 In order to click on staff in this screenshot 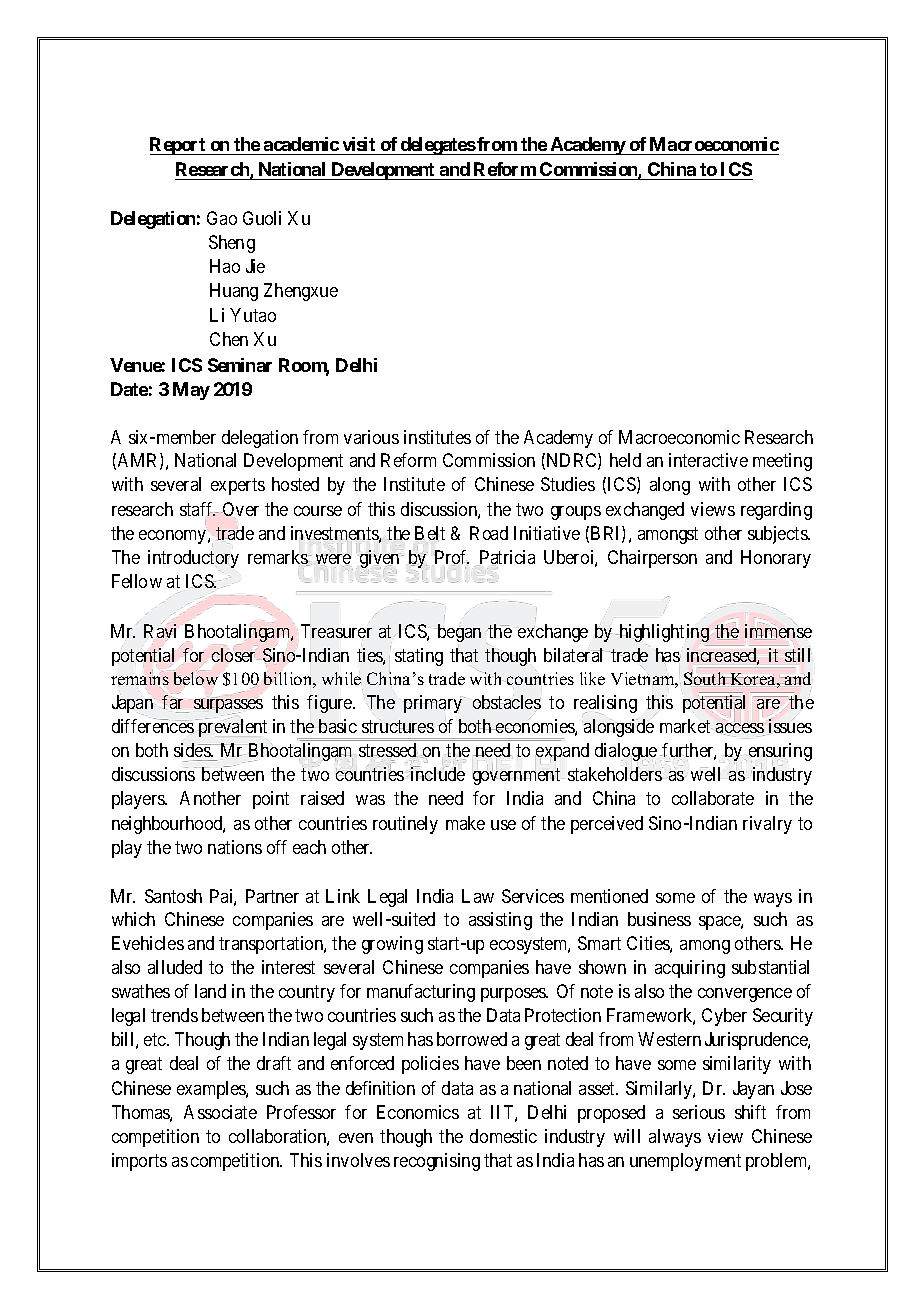, I will do `click(198, 509)`.
